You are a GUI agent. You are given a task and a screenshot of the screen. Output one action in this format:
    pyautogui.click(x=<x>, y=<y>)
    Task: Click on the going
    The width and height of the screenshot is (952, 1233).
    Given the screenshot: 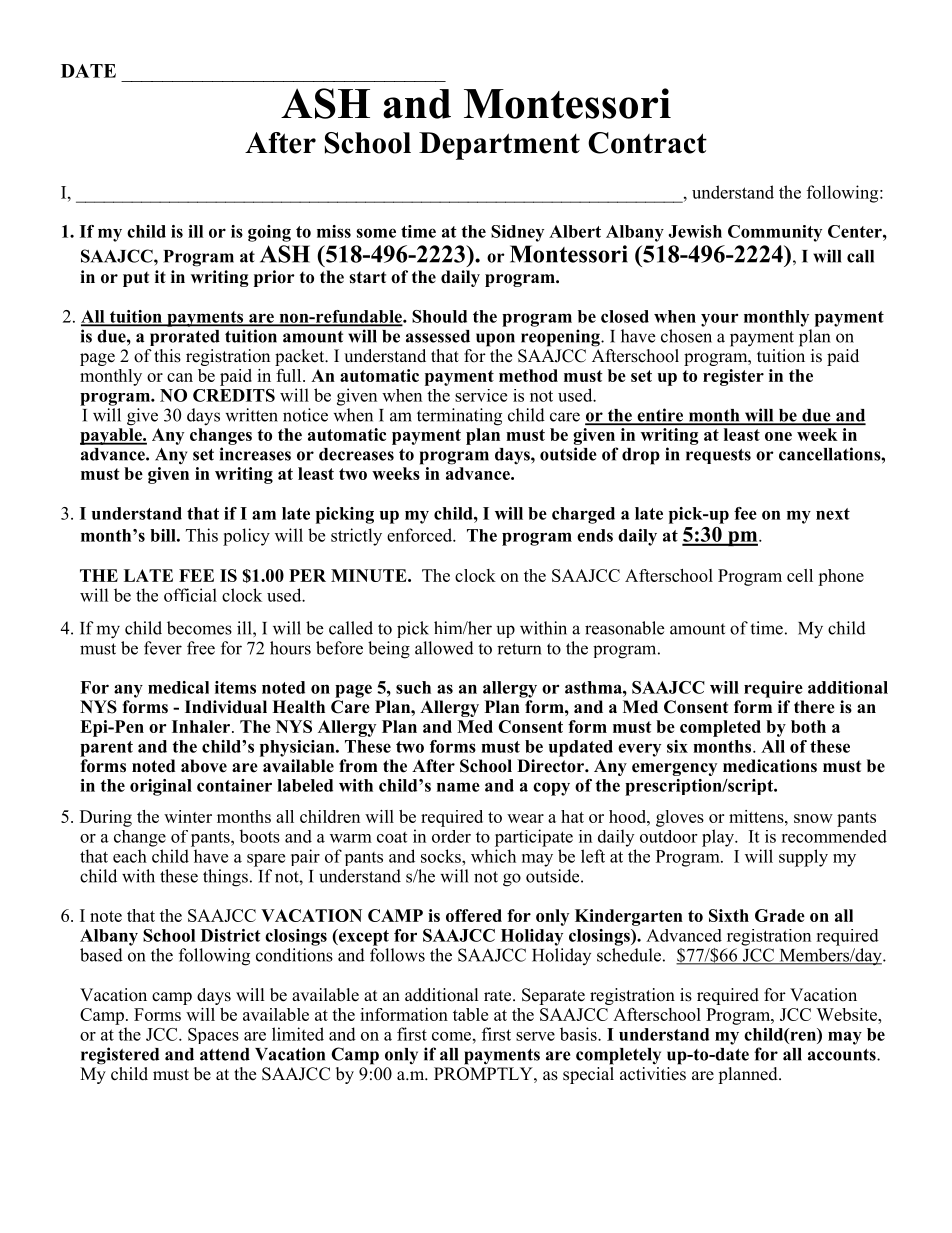 What is the action you would take?
    pyautogui.click(x=269, y=233)
